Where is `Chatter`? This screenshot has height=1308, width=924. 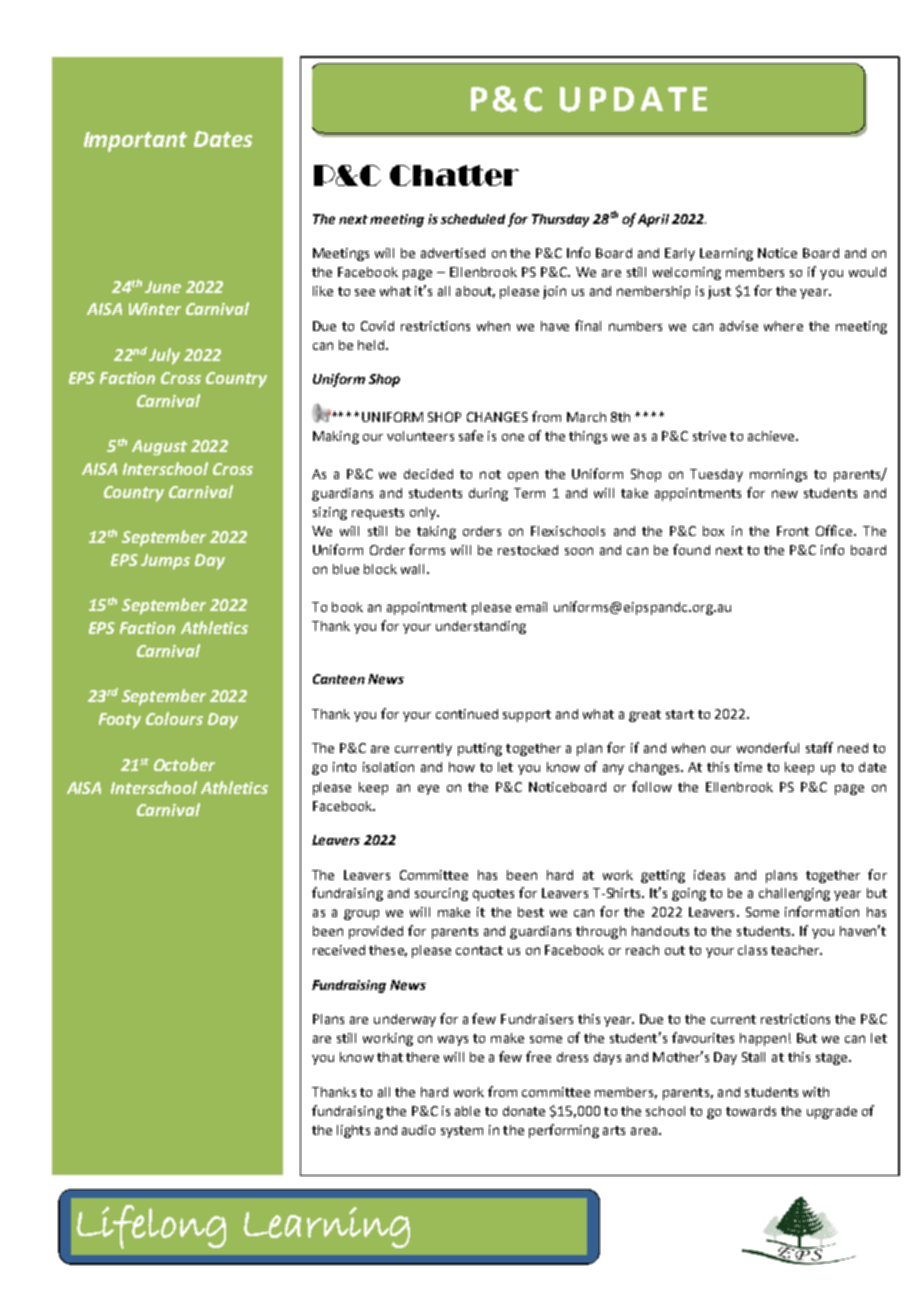
Chatter is located at coordinates (454, 175).
